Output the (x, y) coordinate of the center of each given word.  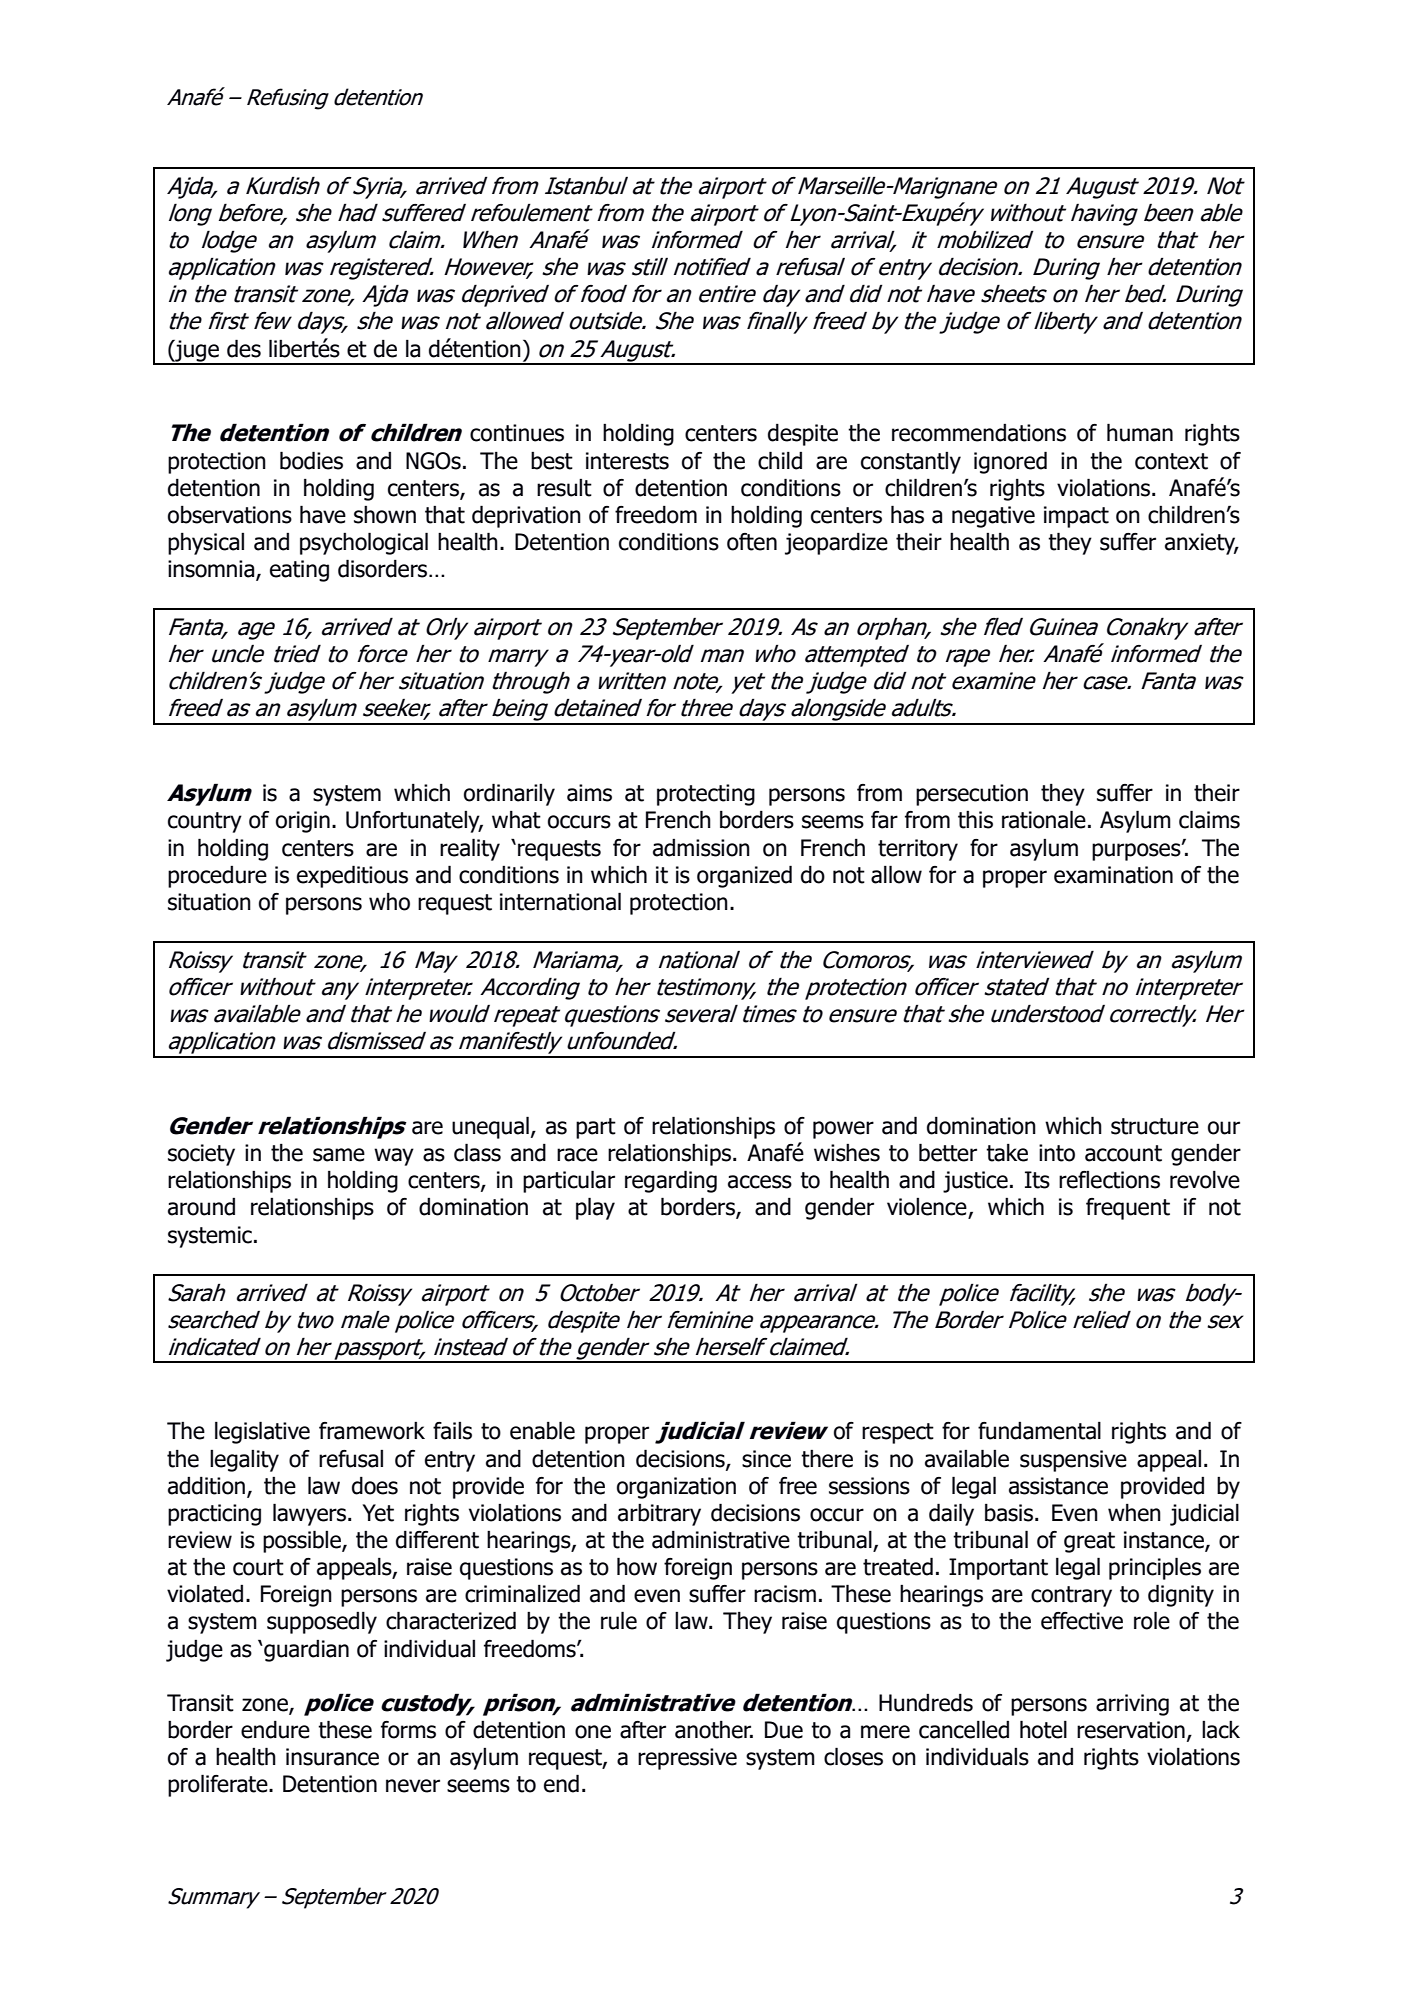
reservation (1131, 1730)
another (714, 1730)
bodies (311, 460)
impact (1076, 517)
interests (627, 461)
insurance (332, 1757)
